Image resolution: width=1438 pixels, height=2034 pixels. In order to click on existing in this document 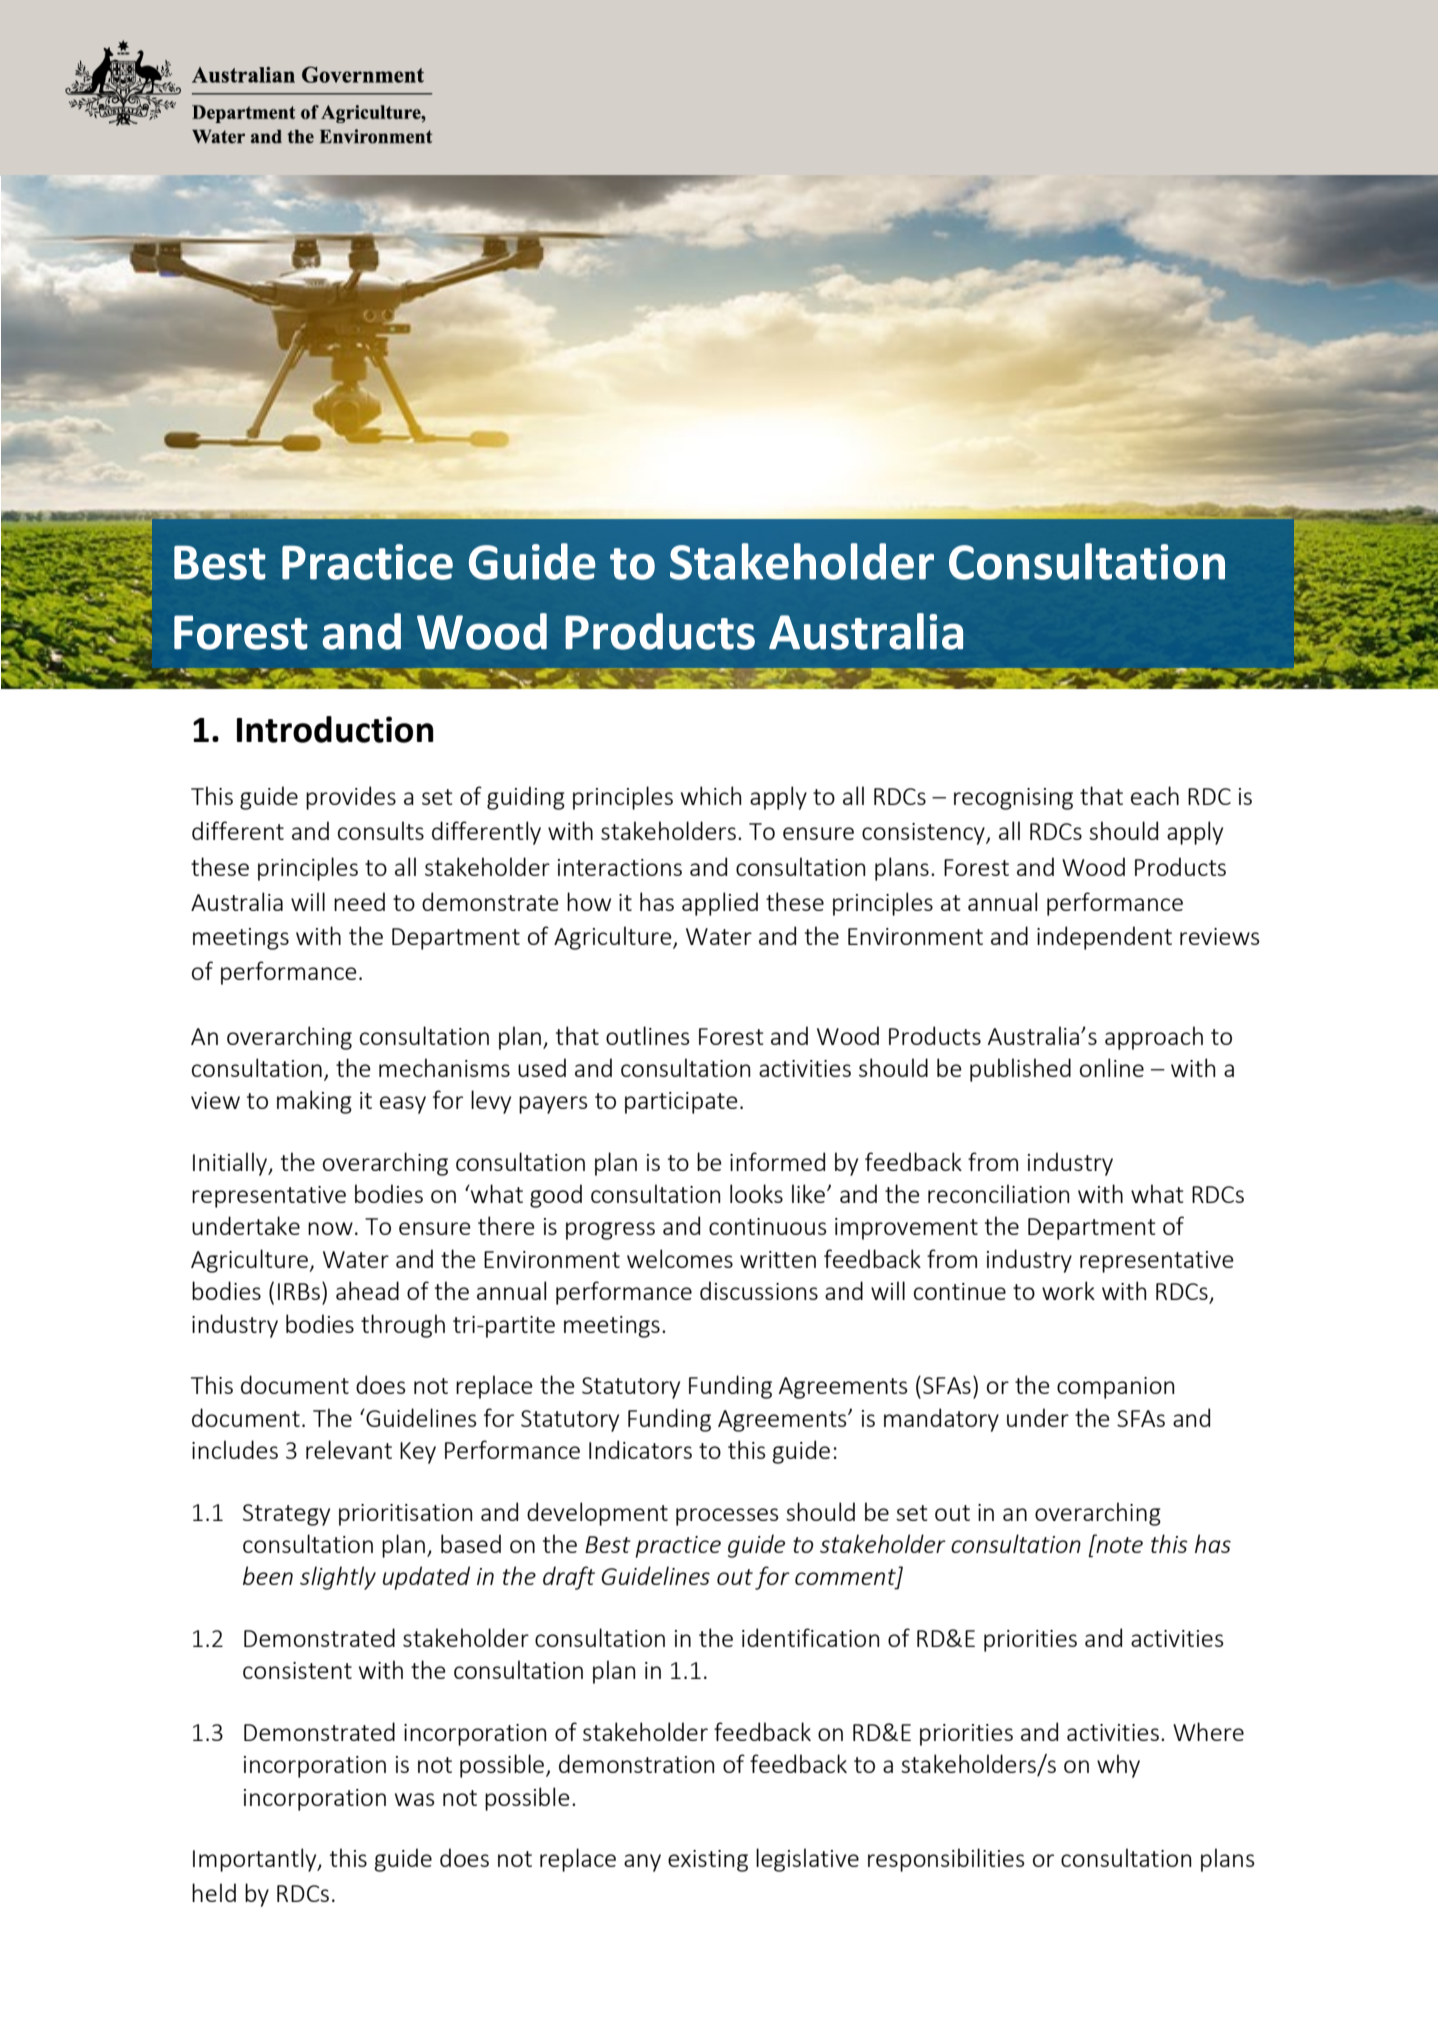, I will do `click(708, 1861)`.
